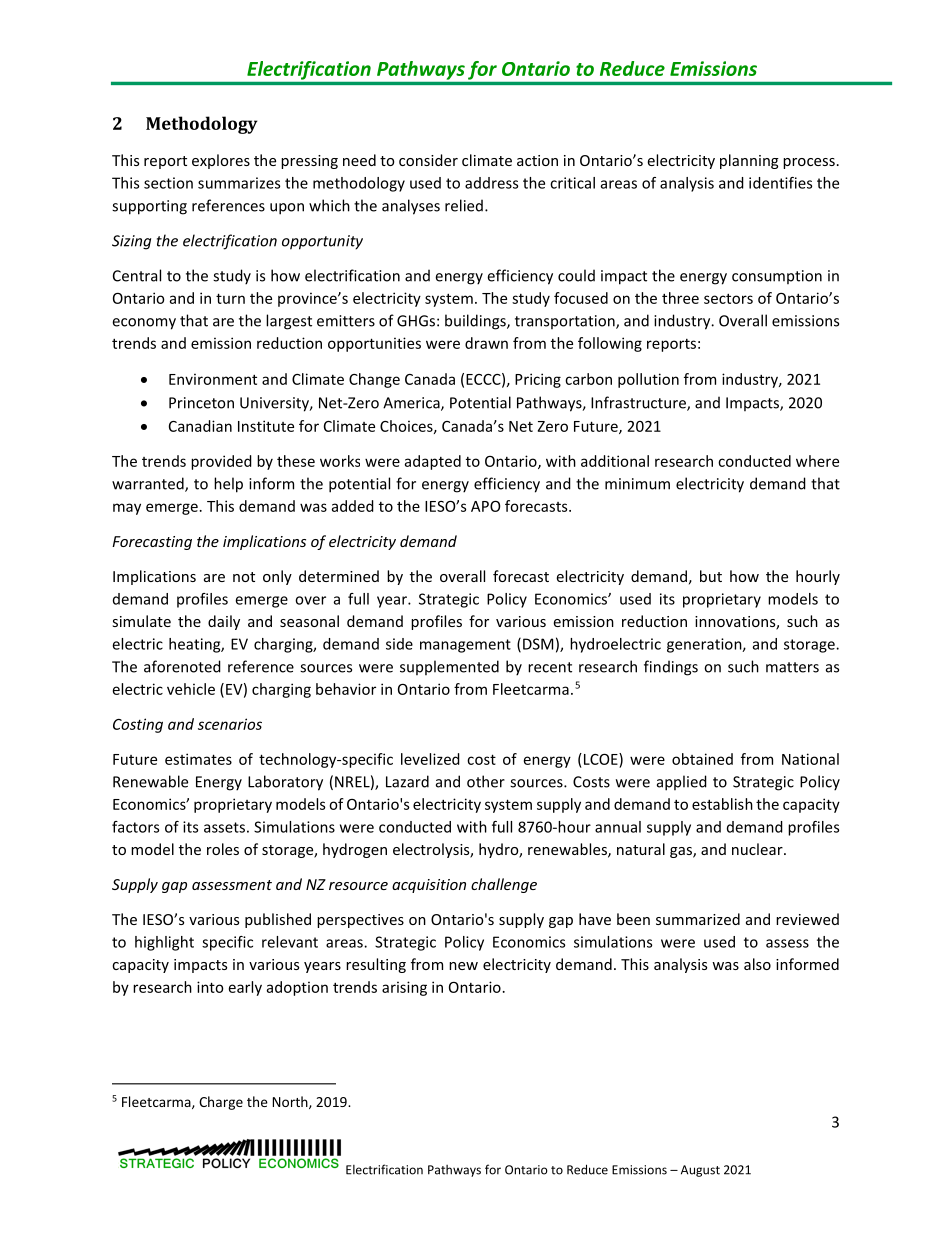 The height and width of the image is (1233, 952). What do you see at coordinates (449, 667) in the image?
I see `supplemented` at bounding box center [449, 667].
